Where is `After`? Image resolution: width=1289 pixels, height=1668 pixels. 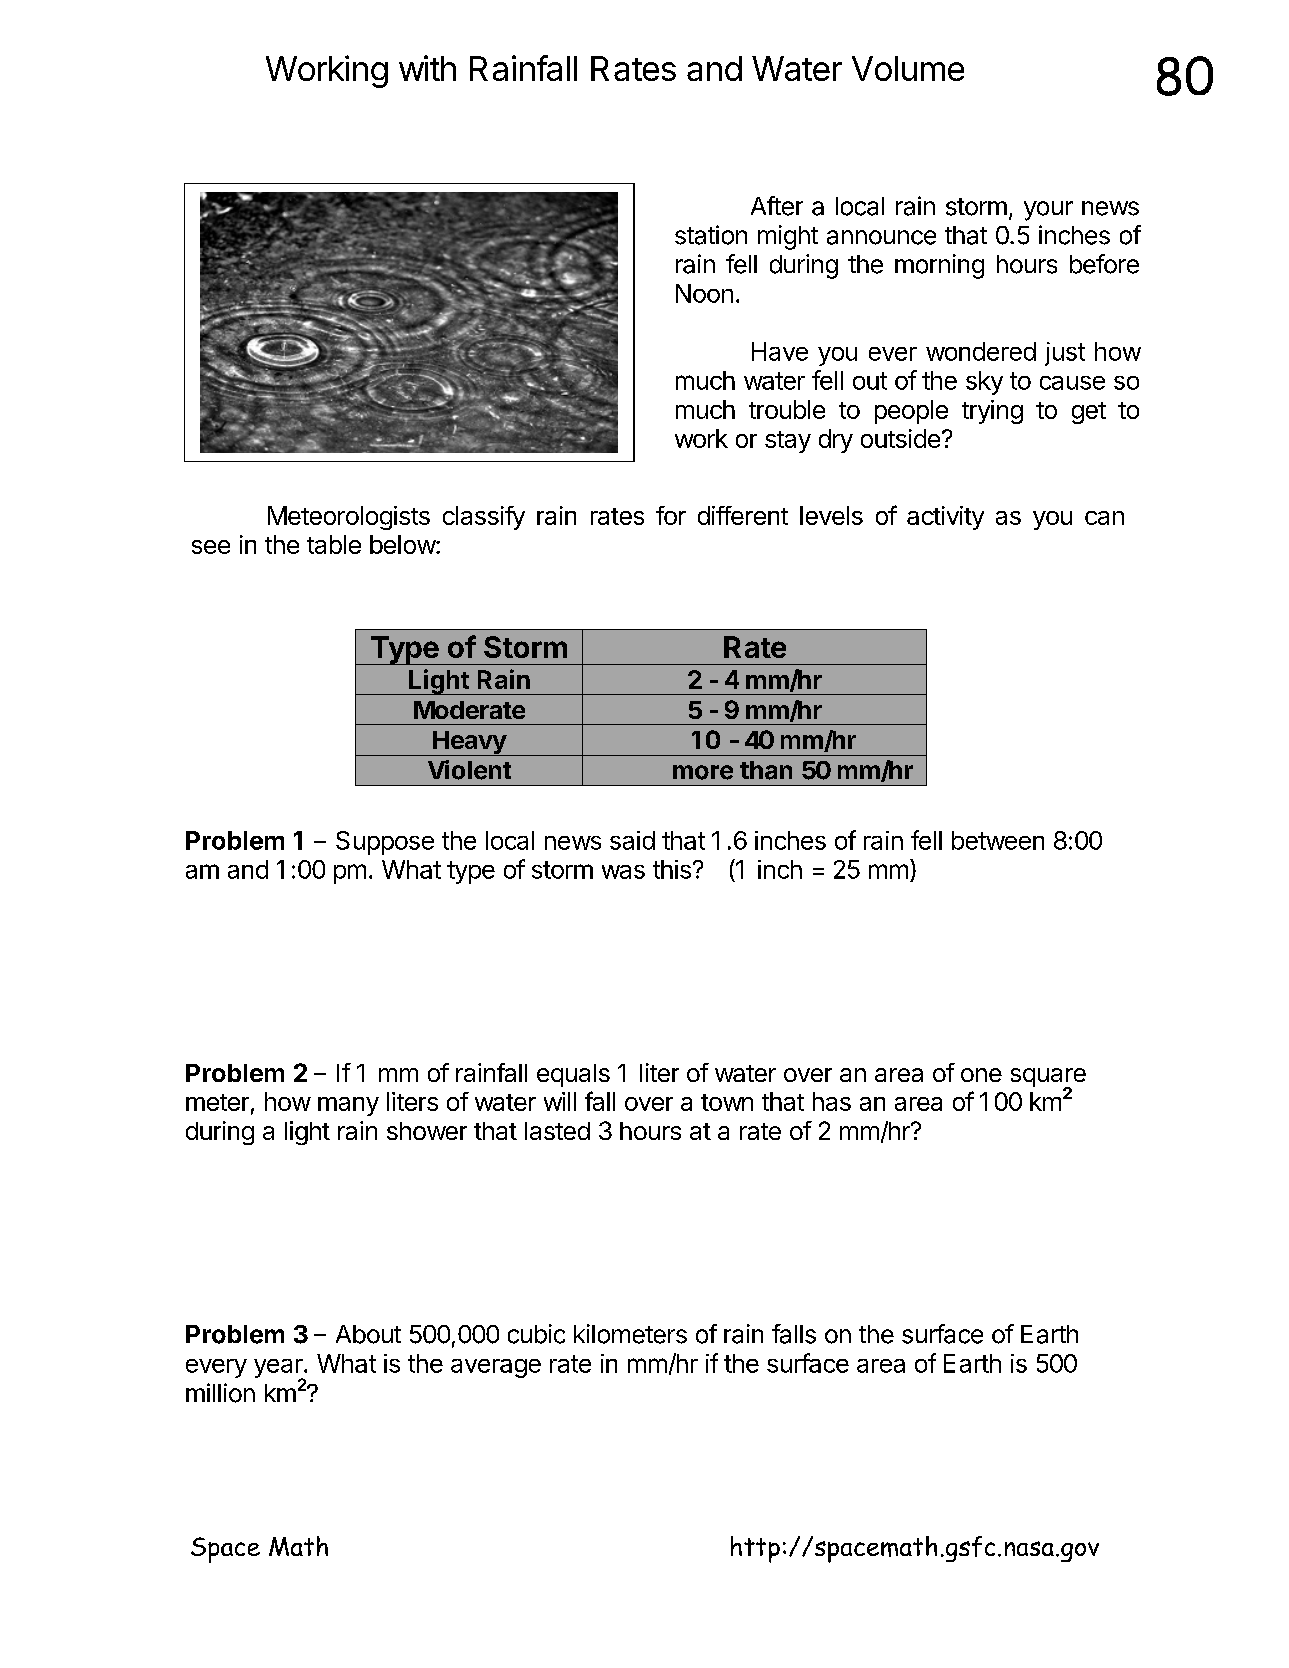
After is located at coordinates (777, 206).
